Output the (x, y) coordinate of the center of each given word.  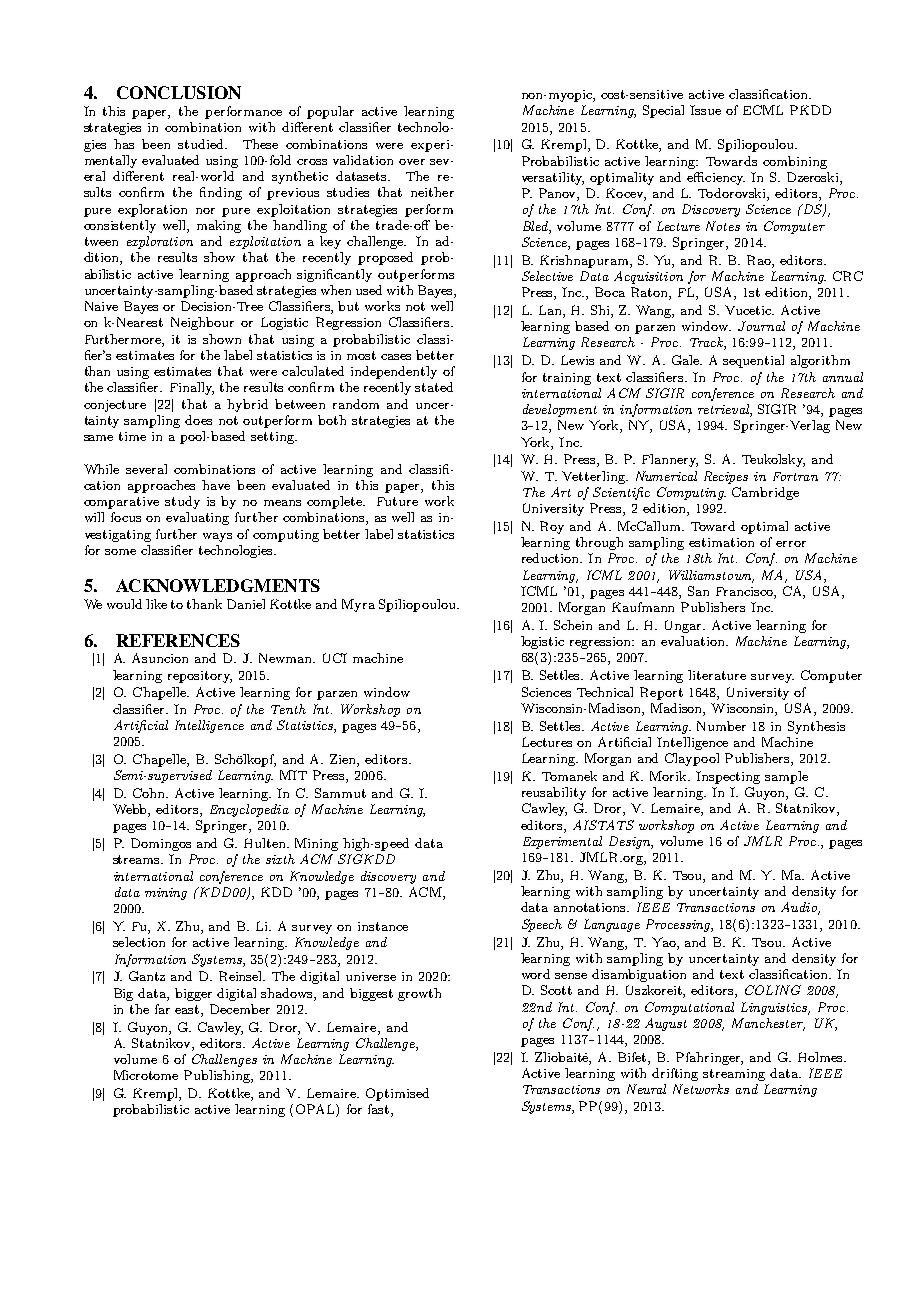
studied (202, 144)
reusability (554, 793)
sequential (753, 361)
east (188, 1009)
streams (137, 859)
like (156, 604)
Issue (705, 110)
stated (434, 387)
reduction (552, 558)
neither (432, 192)
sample (786, 777)
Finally (192, 388)
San (698, 591)
